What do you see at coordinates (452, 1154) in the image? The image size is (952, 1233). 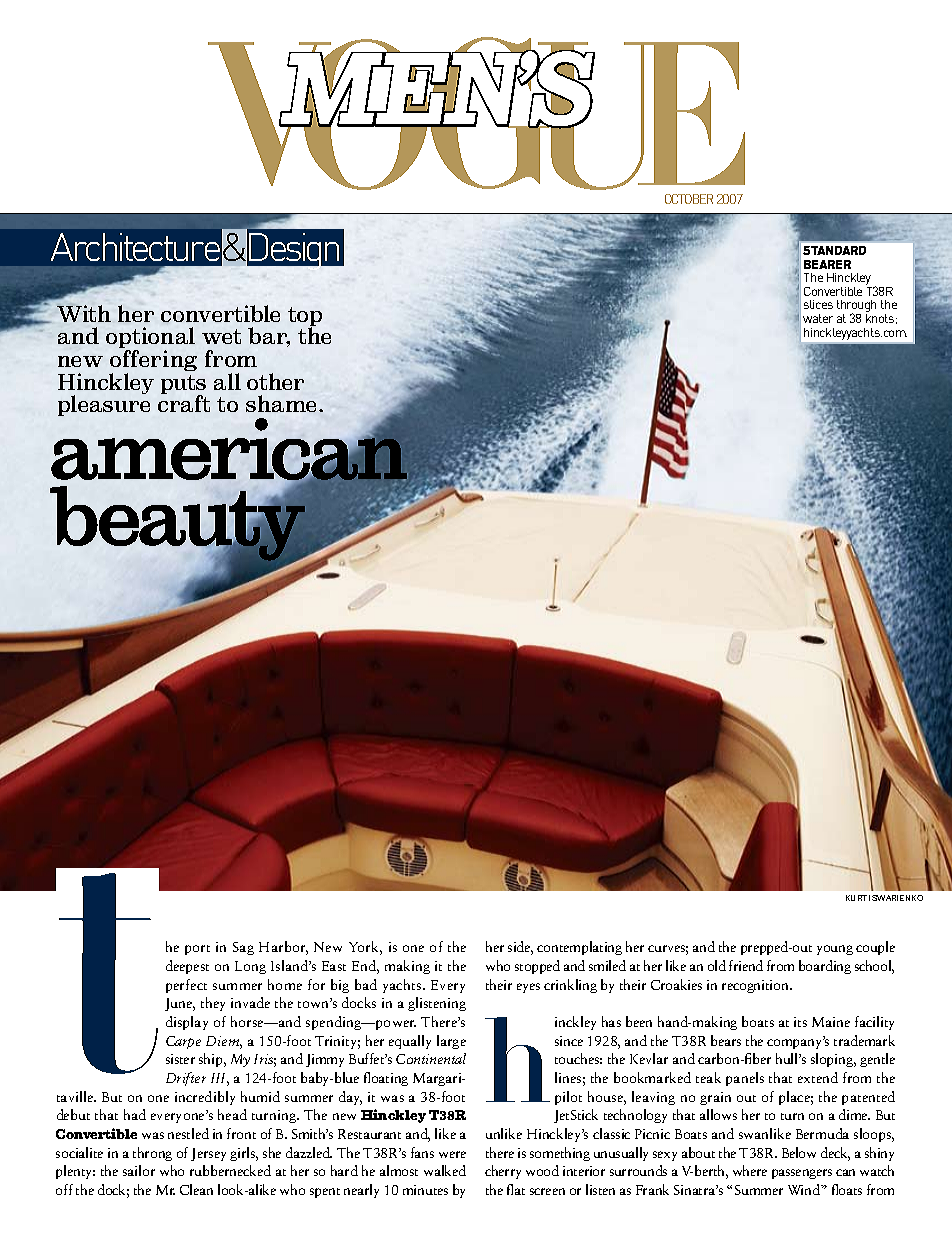 I see `were` at bounding box center [452, 1154].
